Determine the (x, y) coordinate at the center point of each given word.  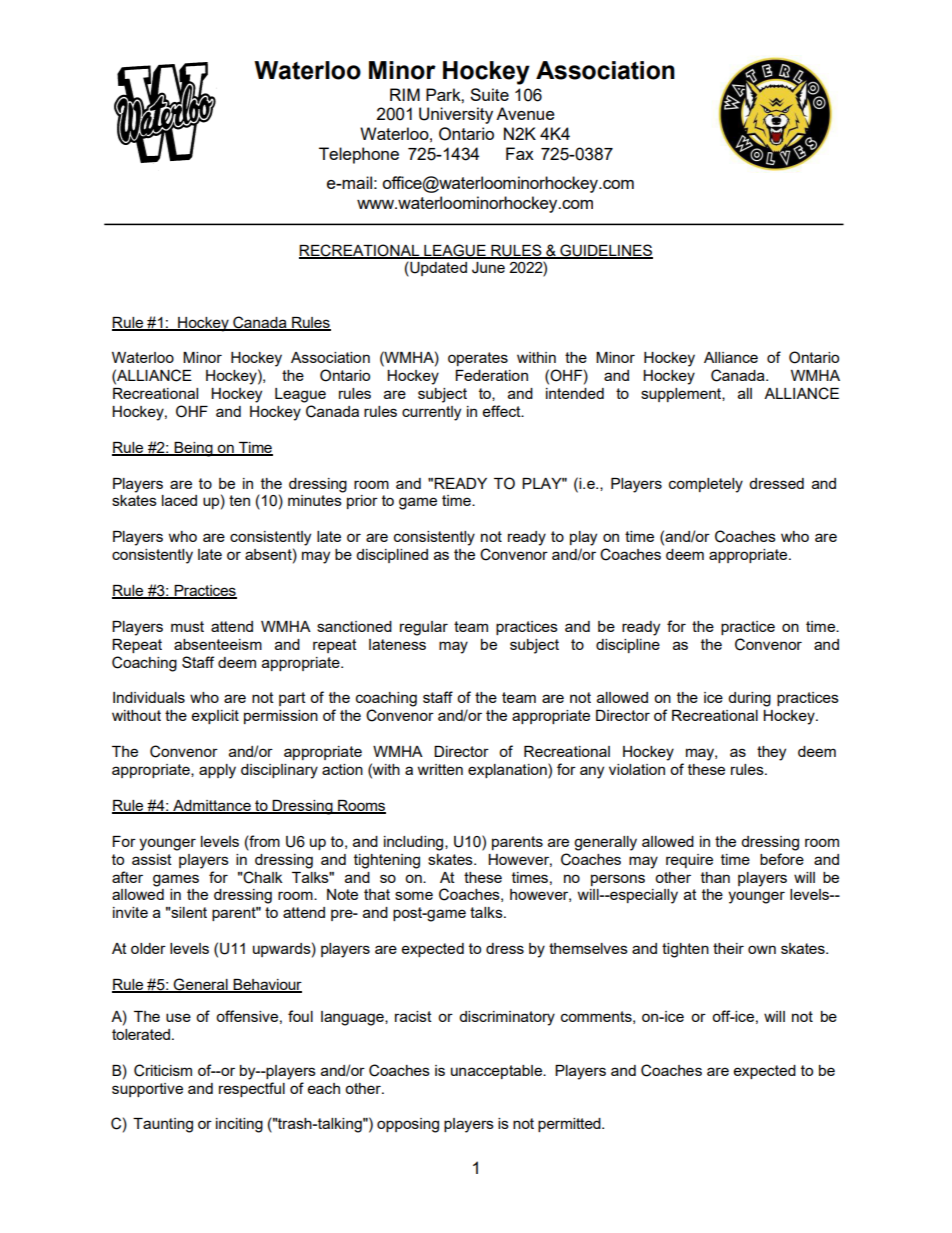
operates (478, 359)
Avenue (525, 113)
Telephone (359, 155)
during (749, 699)
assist (152, 859)
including (415, 843)
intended (575, 393)
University (456, 115)
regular (424, 628)
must (187, 626)
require (689, 861)
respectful (252, 1089)
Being (193, 449)
